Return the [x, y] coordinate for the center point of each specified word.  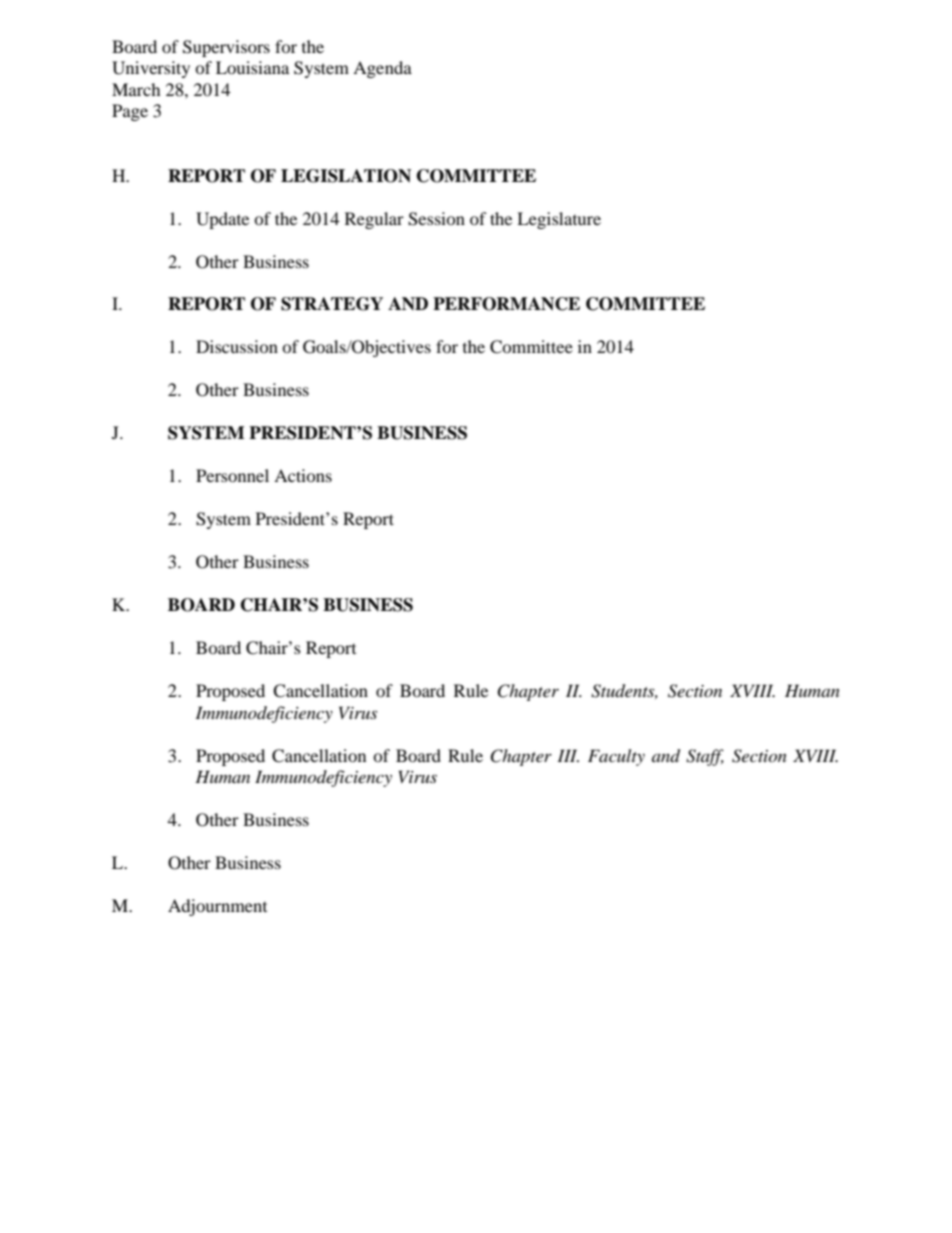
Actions [303, 475]
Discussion [237, 346]
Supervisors [226, 48]
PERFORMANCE [506, 304]
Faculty [616, 757]
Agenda [382, 69]
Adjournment [217, 907]
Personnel [232, 475]
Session [436, 219]
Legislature [559, 220]
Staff [705, 757]
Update [222, 220]
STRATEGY [332, 304]
